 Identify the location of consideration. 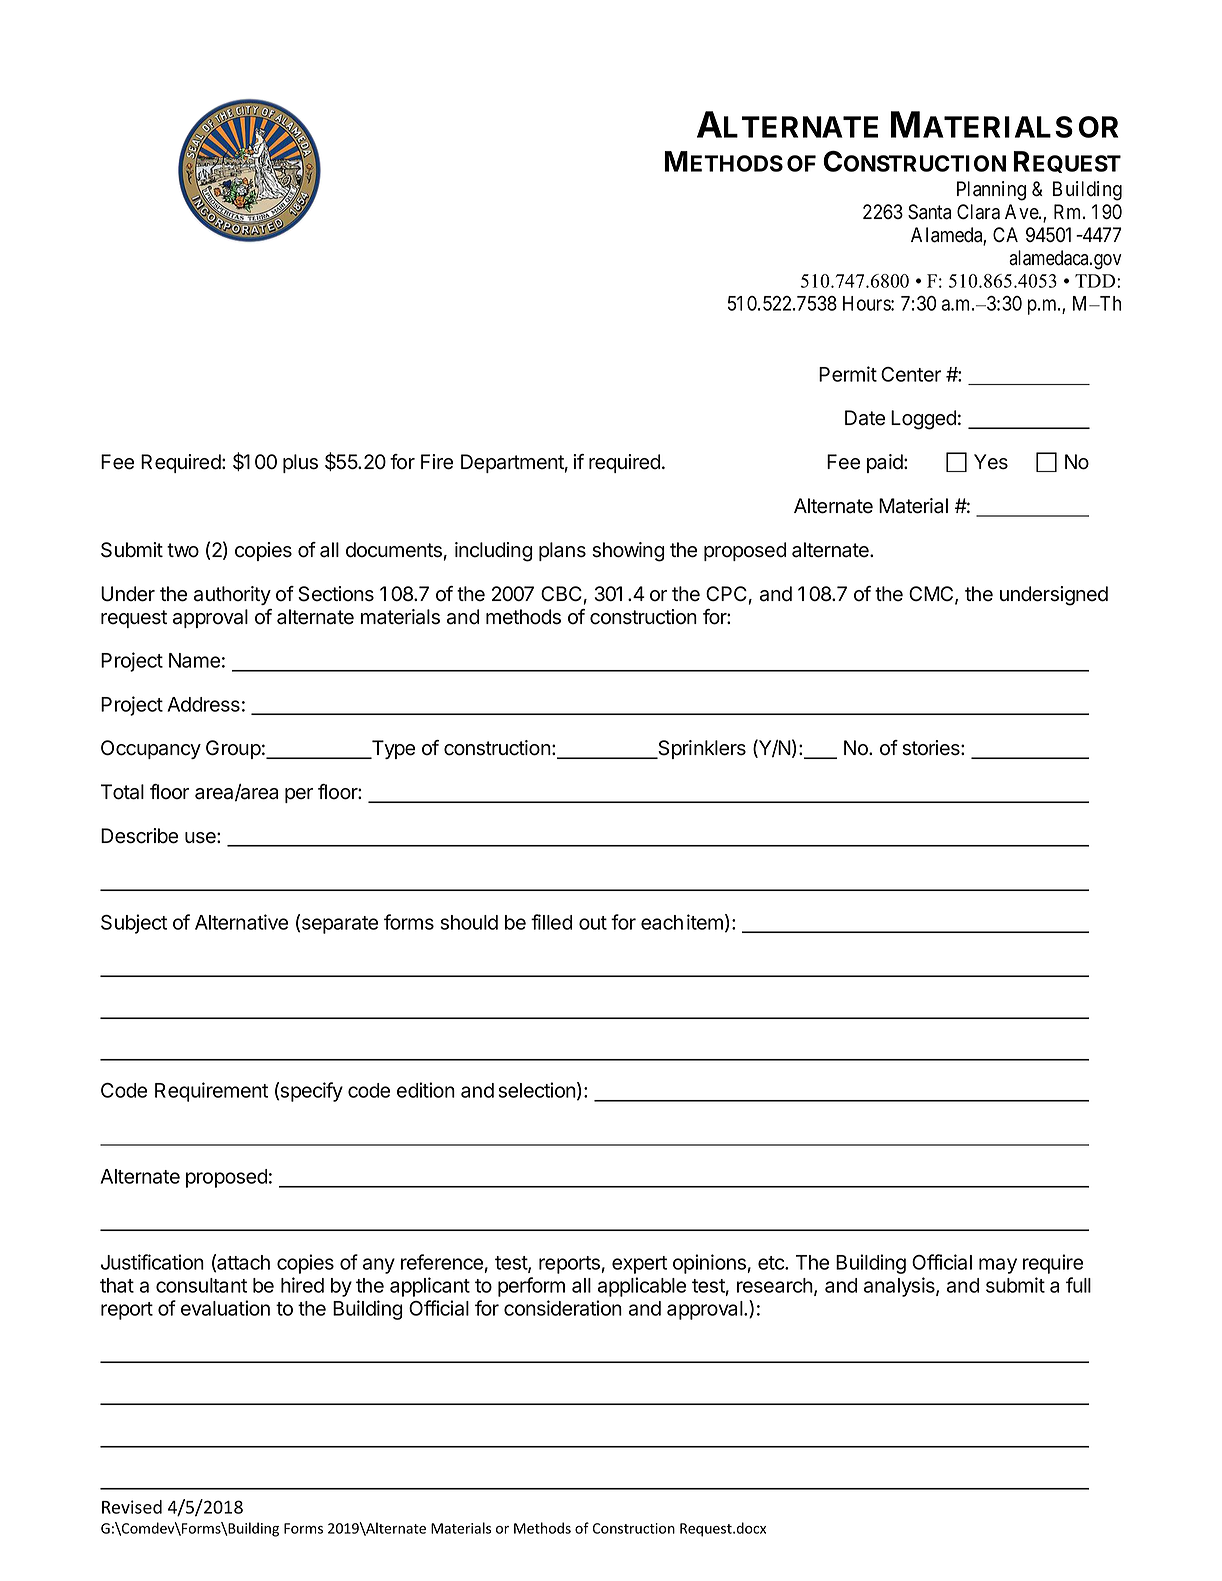
(563, 1308).
